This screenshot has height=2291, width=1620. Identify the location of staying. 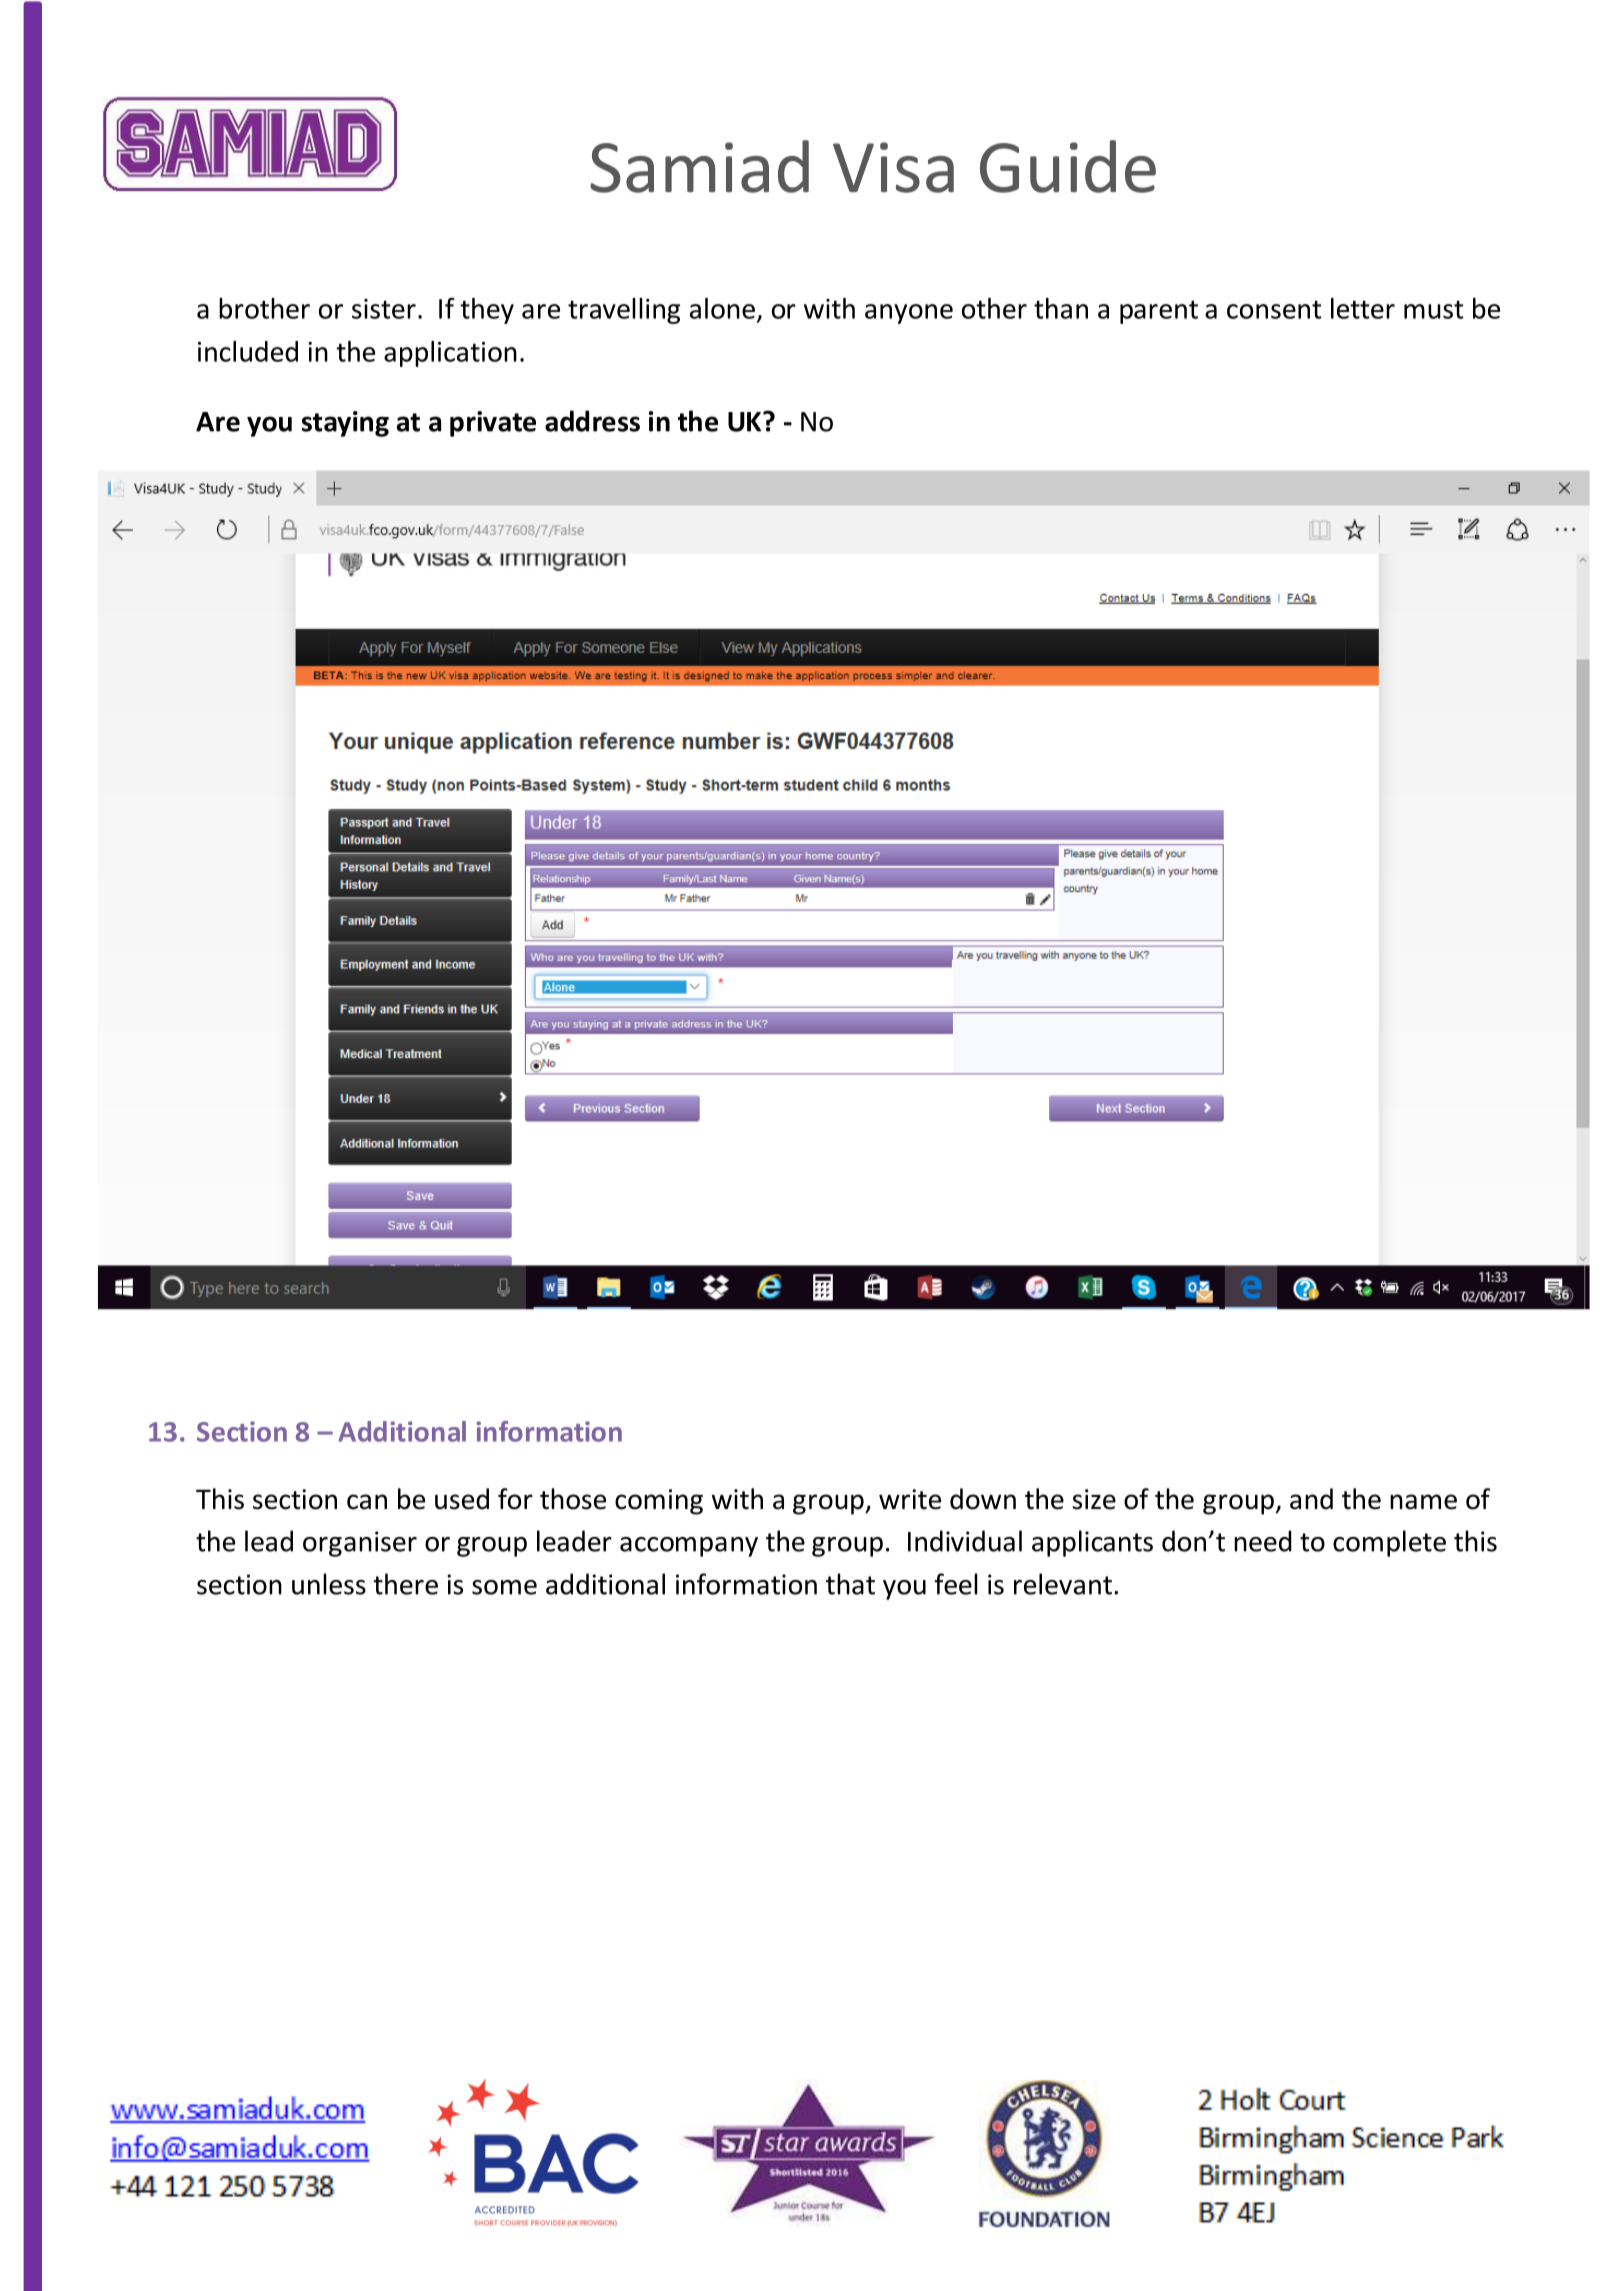
(345, 424).
